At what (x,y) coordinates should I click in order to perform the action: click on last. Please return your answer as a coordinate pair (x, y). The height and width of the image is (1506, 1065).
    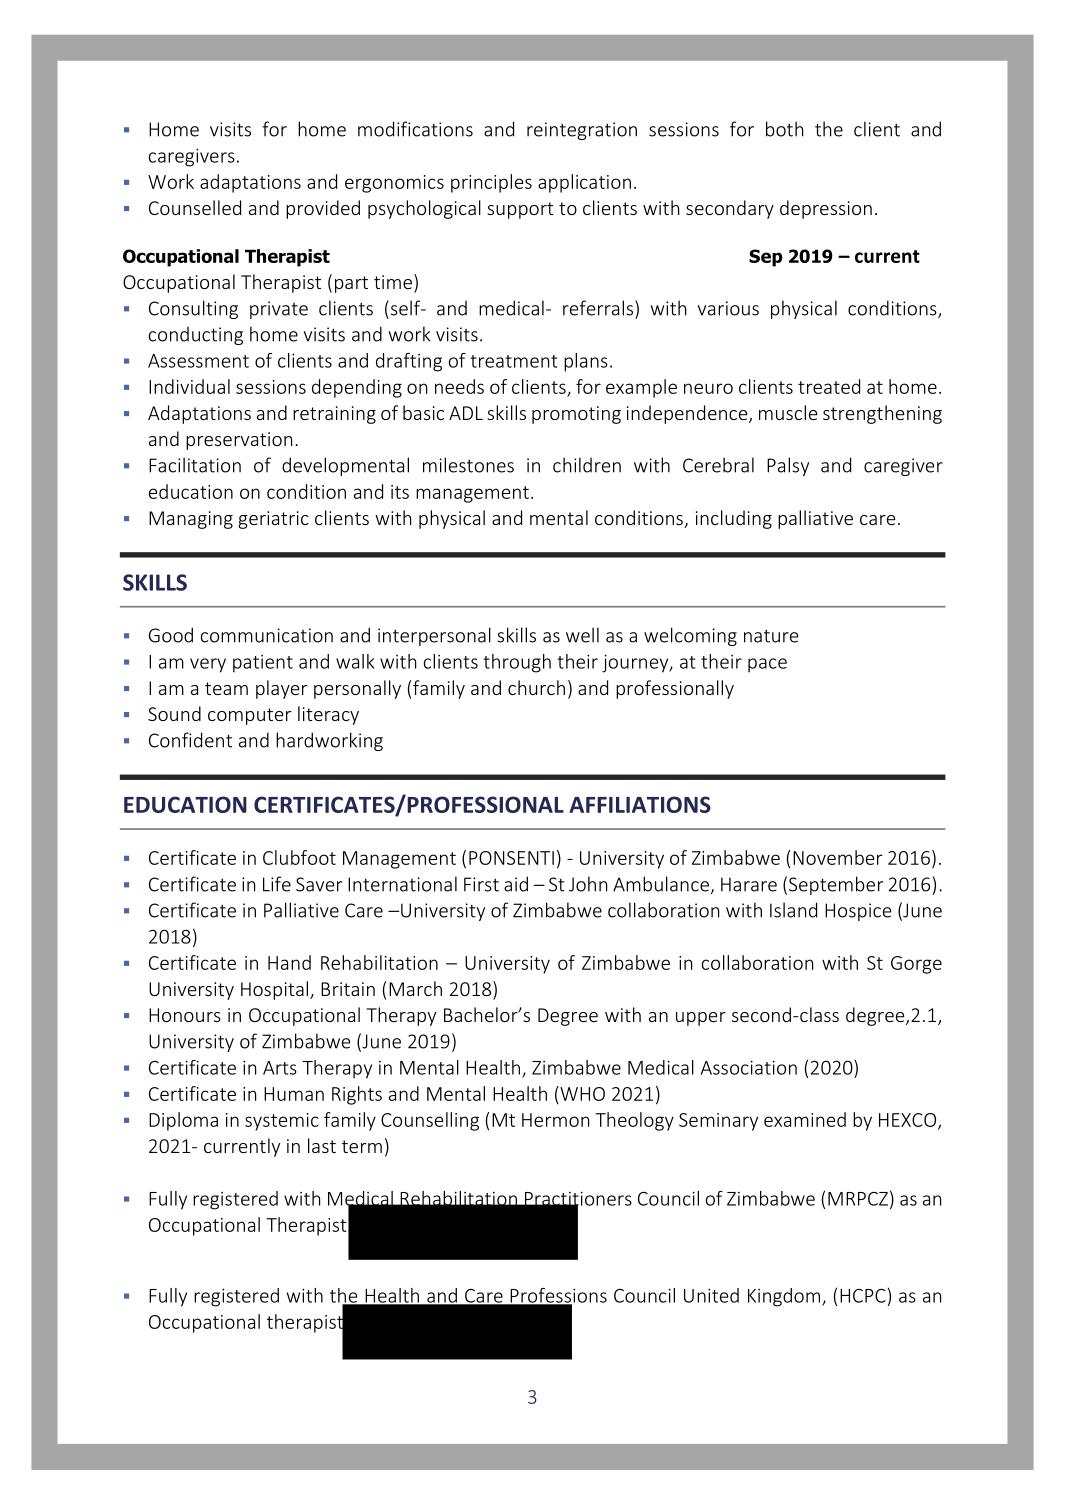
    Looking at the image, I should click on (322, 1145).
